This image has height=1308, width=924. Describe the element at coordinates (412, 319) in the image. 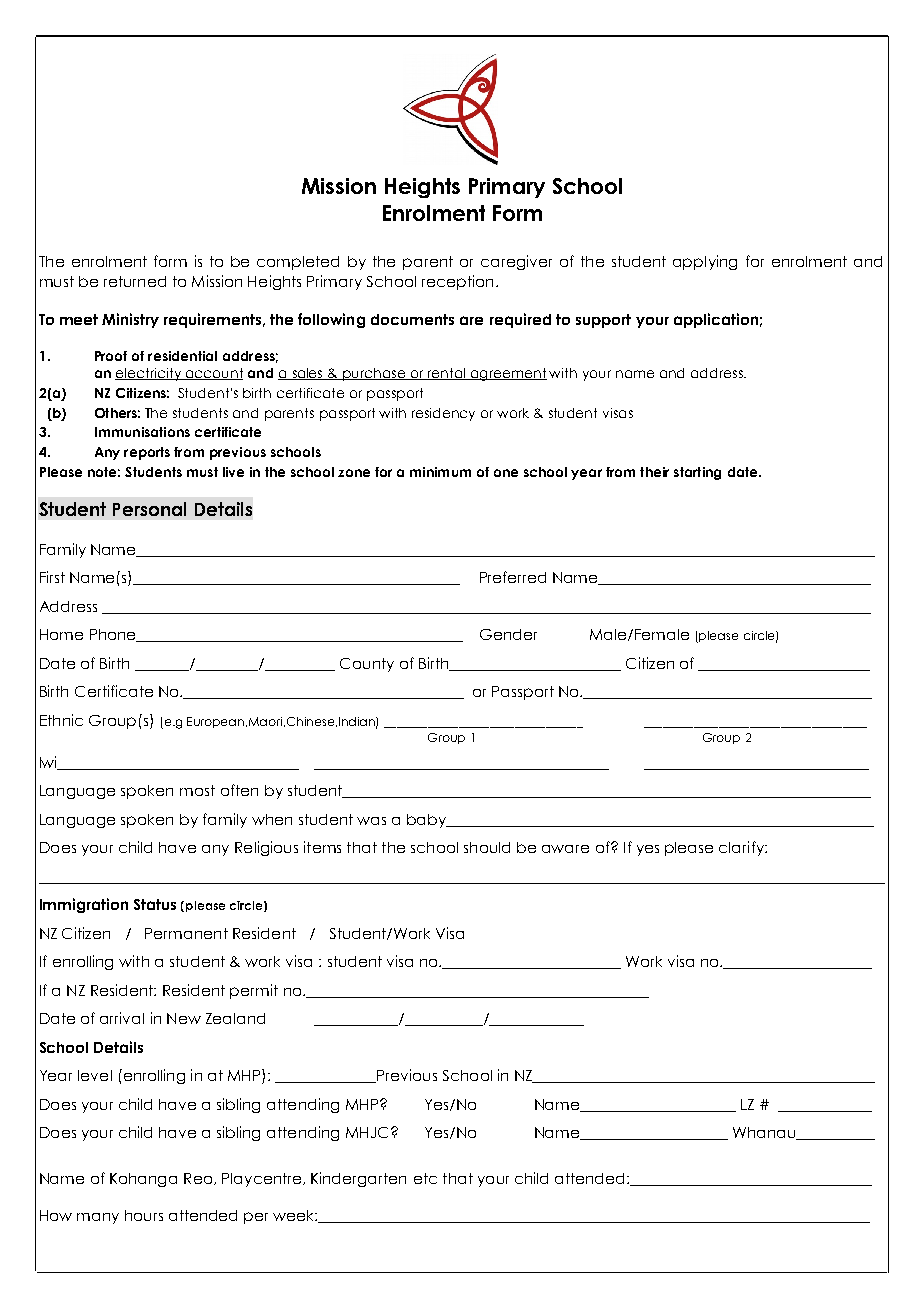

I see `documents` at that location.
